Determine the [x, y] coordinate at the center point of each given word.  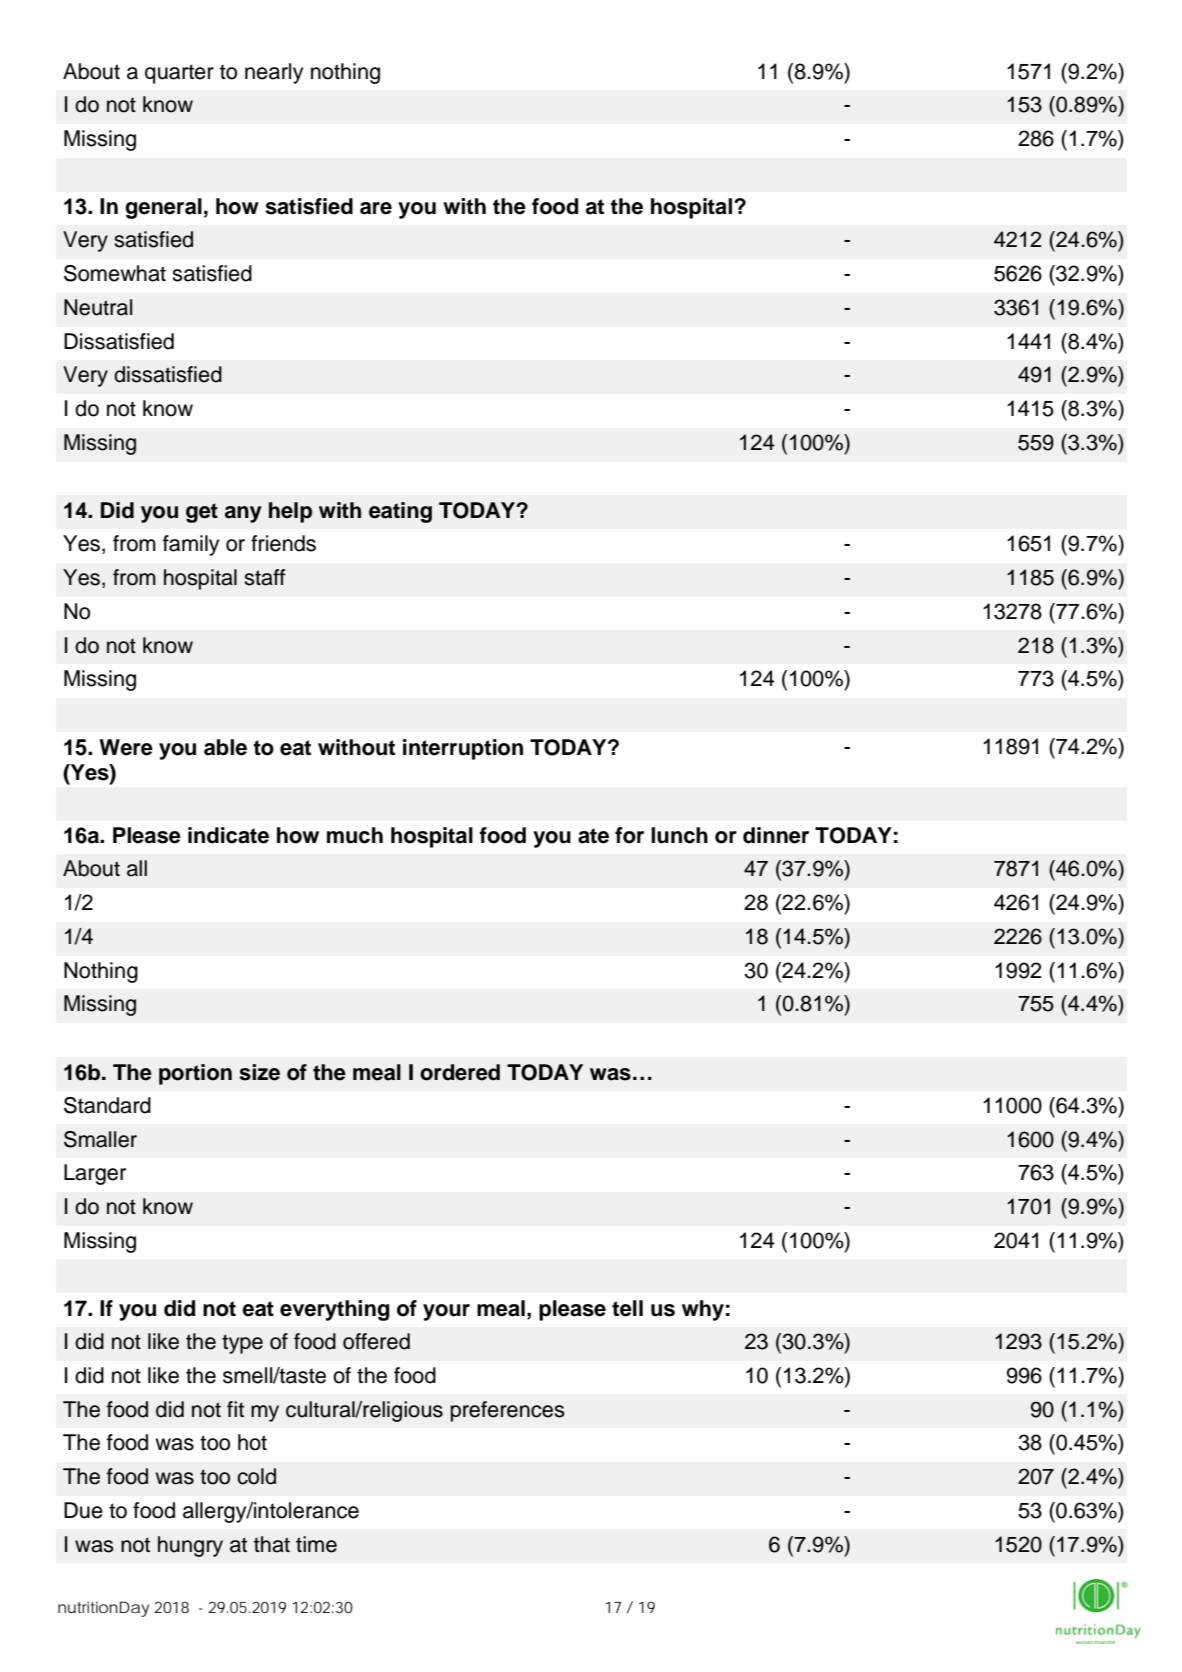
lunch [679, 835]
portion [195, 1074]
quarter [179, 74]
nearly [274, 73]
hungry [190, 1546]
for [629, 835]
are [376, 208]
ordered [460, 1072]
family [191, 545]
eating [400, 512]
